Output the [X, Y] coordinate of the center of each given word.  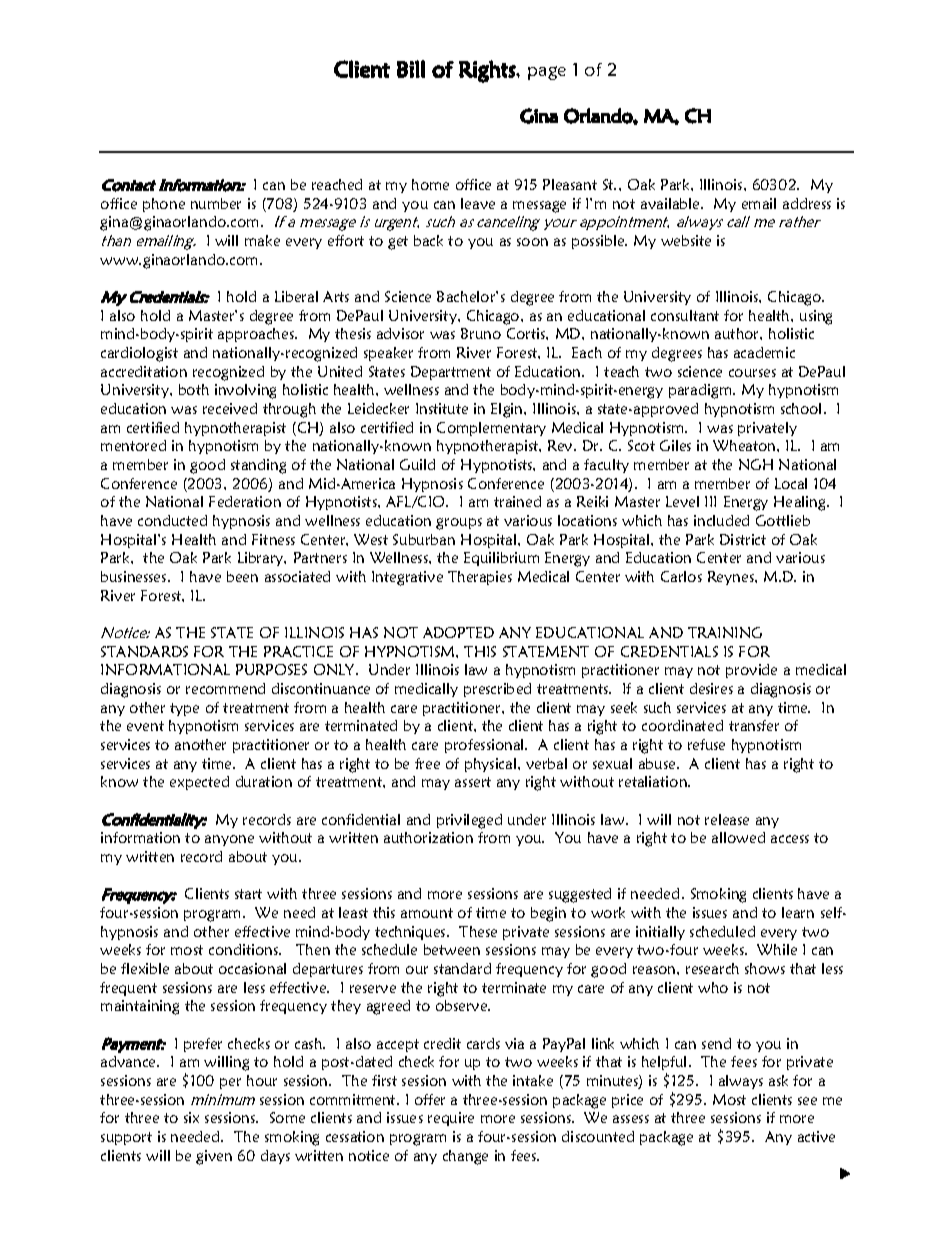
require [451, 1119]
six [191, 1117]
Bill [411, 69]
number [216, 203]
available [671, 203]
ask [778, 1080]
